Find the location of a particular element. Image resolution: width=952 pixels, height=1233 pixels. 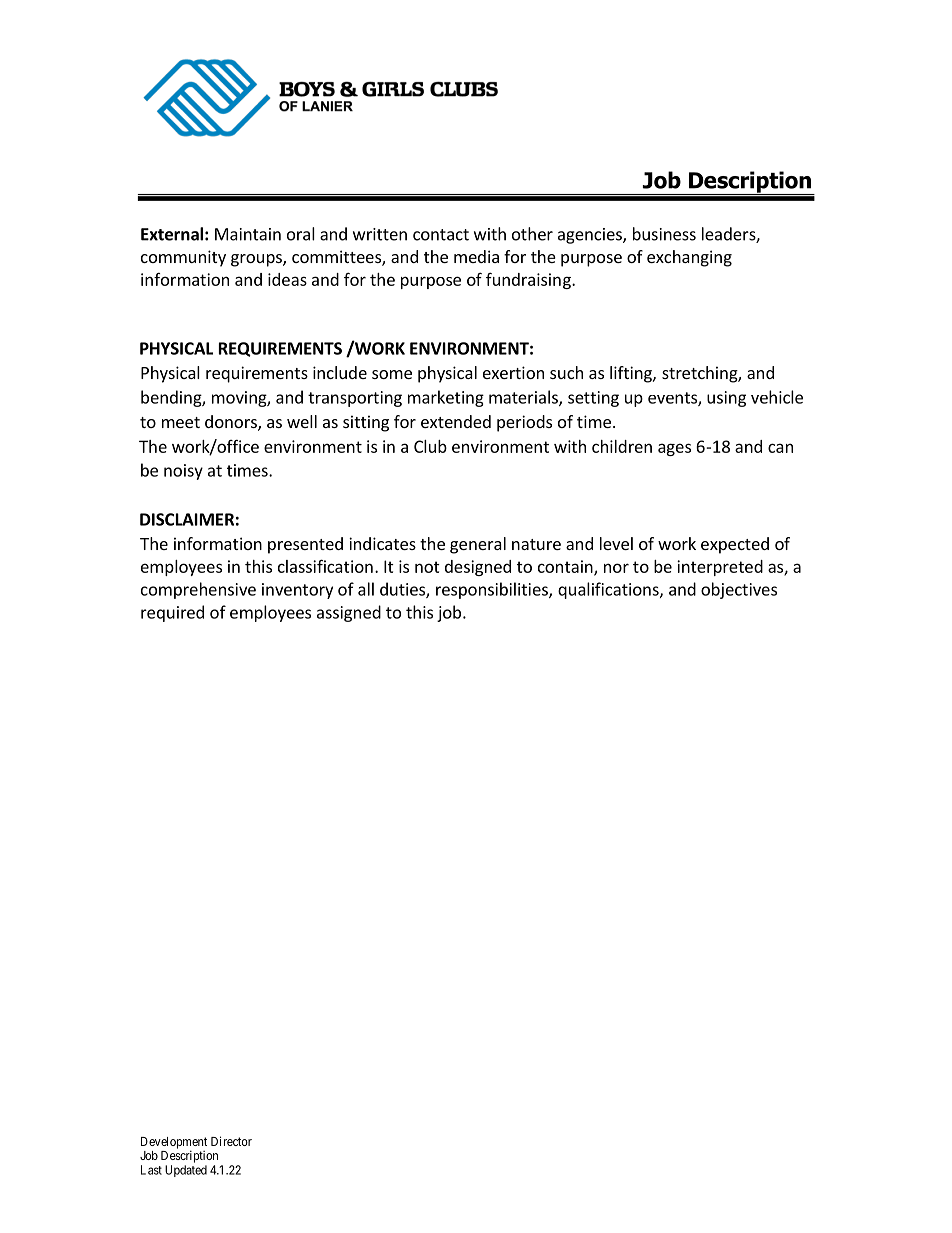

Director is located at coordinates (231, 1141).
